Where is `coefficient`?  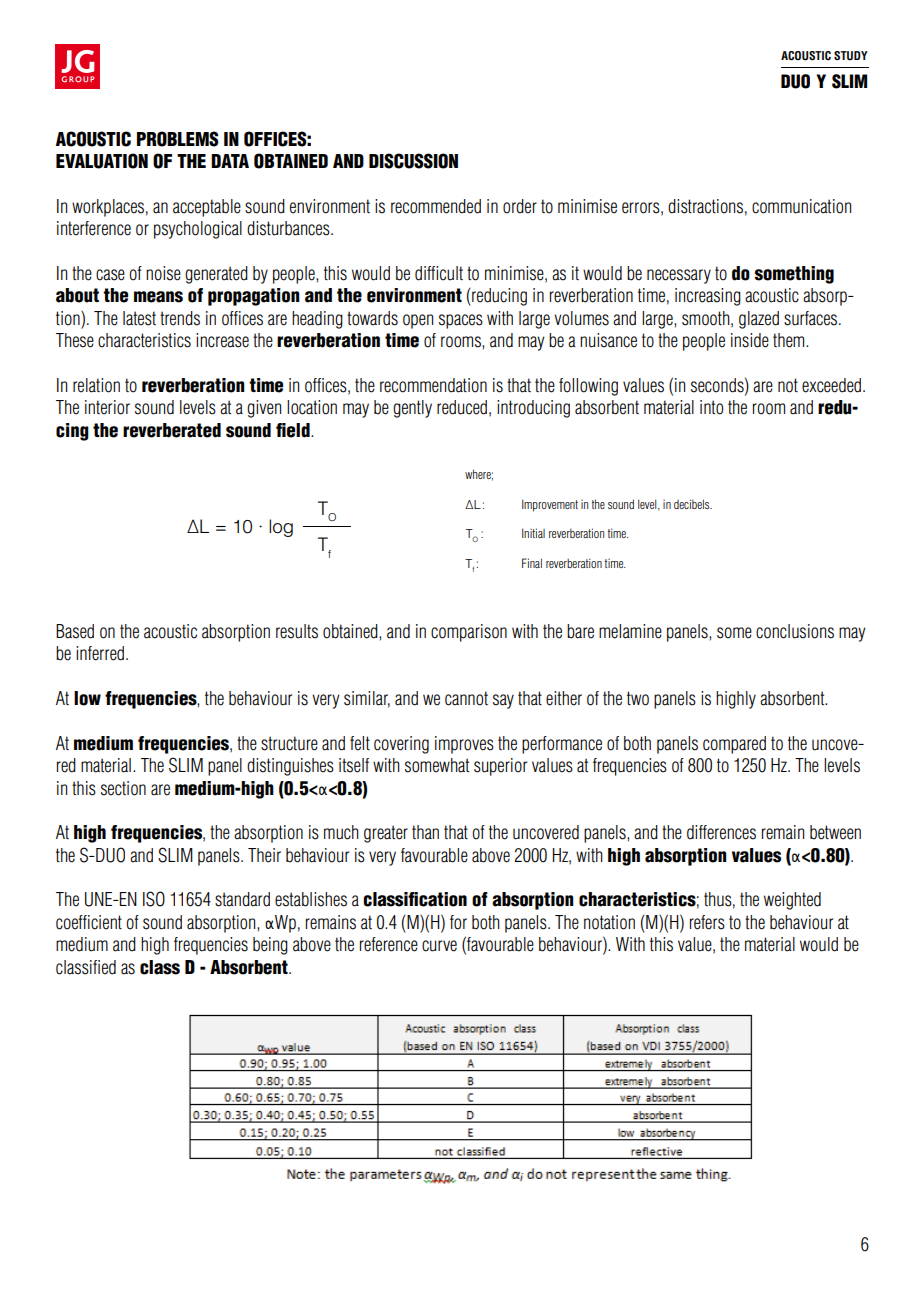
coefficient is located at coordinates (89, 922).
